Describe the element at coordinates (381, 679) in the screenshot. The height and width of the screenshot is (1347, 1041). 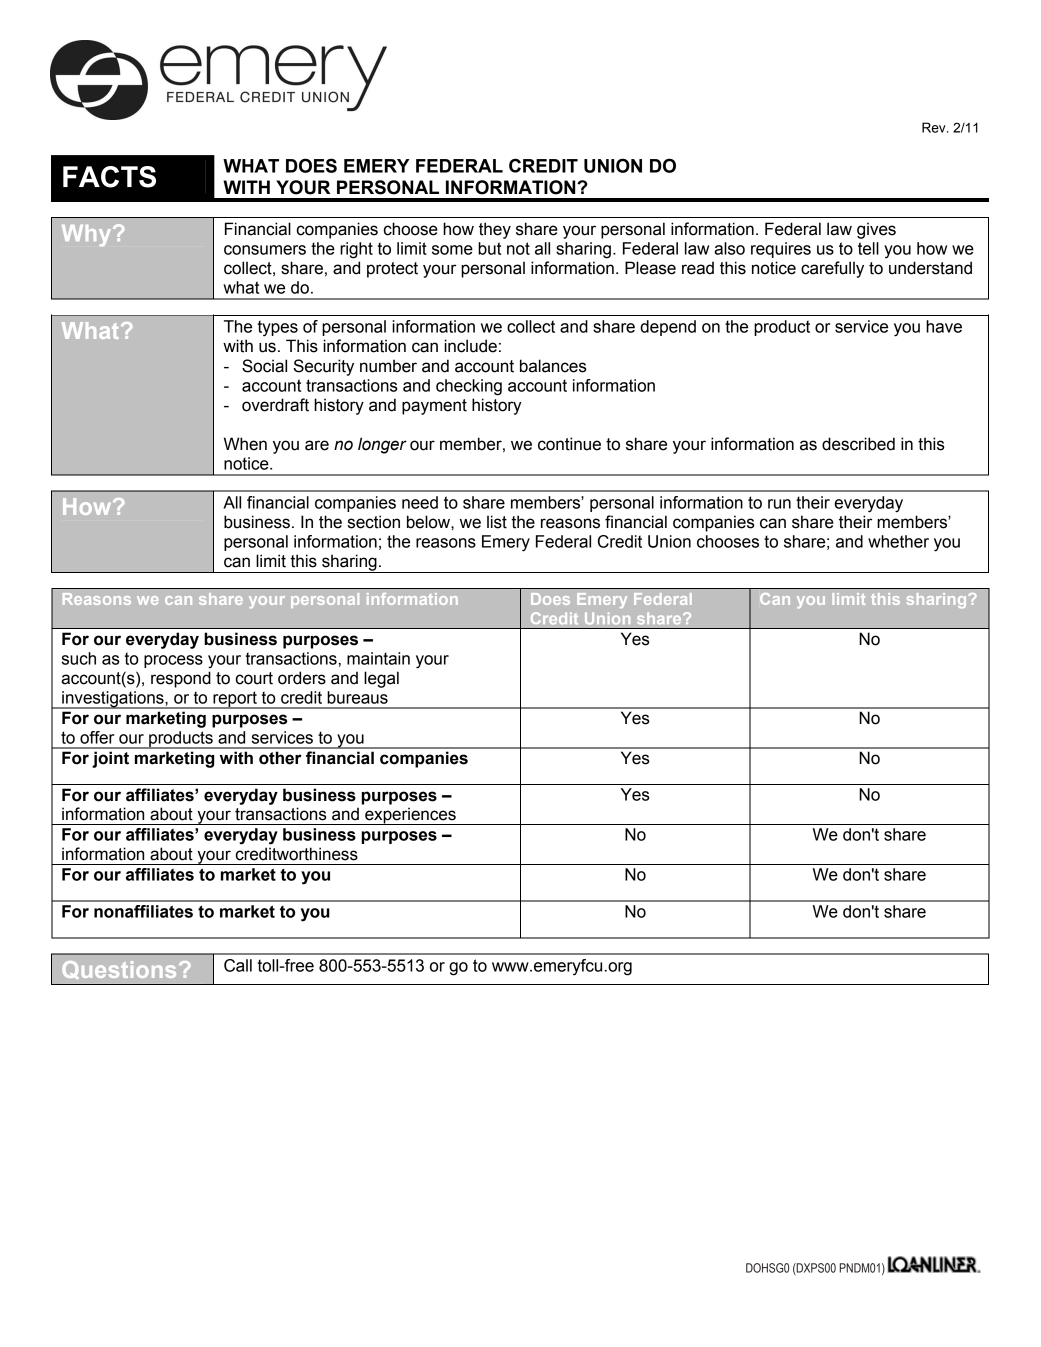
I see `legal` at that location.
